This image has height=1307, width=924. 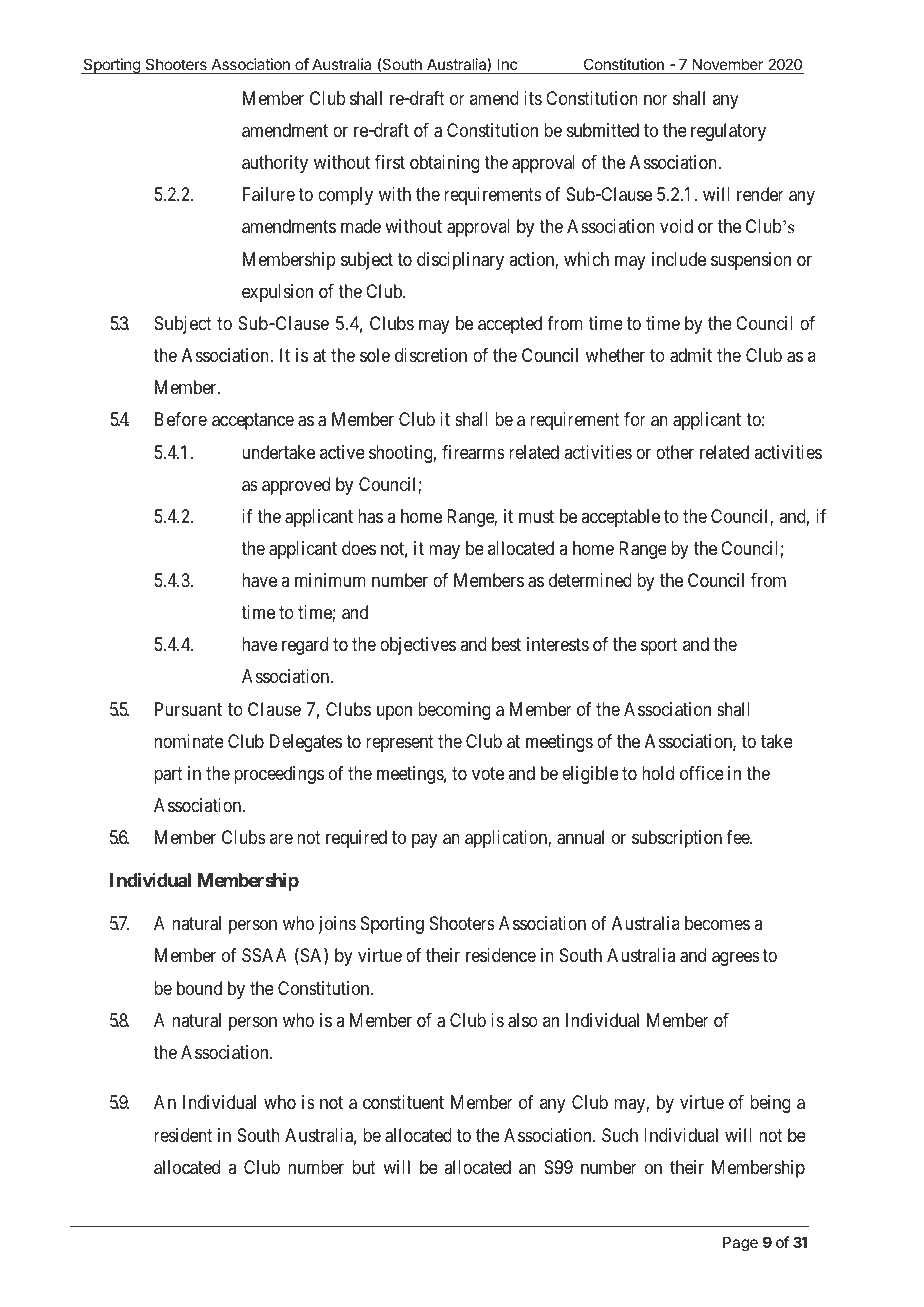 What do you see at coordinates (275, 164) in the image?
I see `authority` at bounding box center [275, 164].
